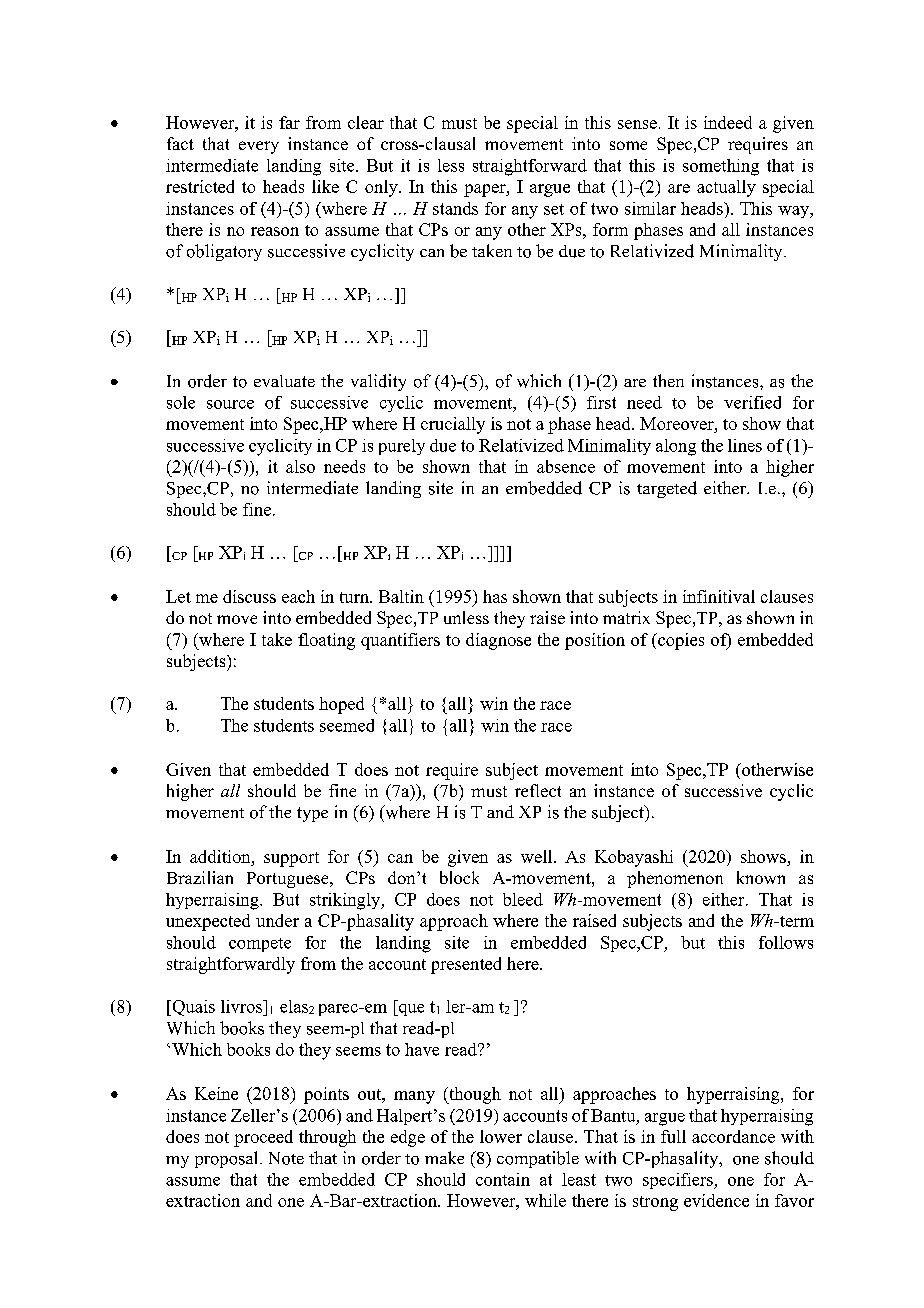  What do you see at coordinates (503, 1179) in the page?
I see `contain` at bounding box center [503, 1179].
